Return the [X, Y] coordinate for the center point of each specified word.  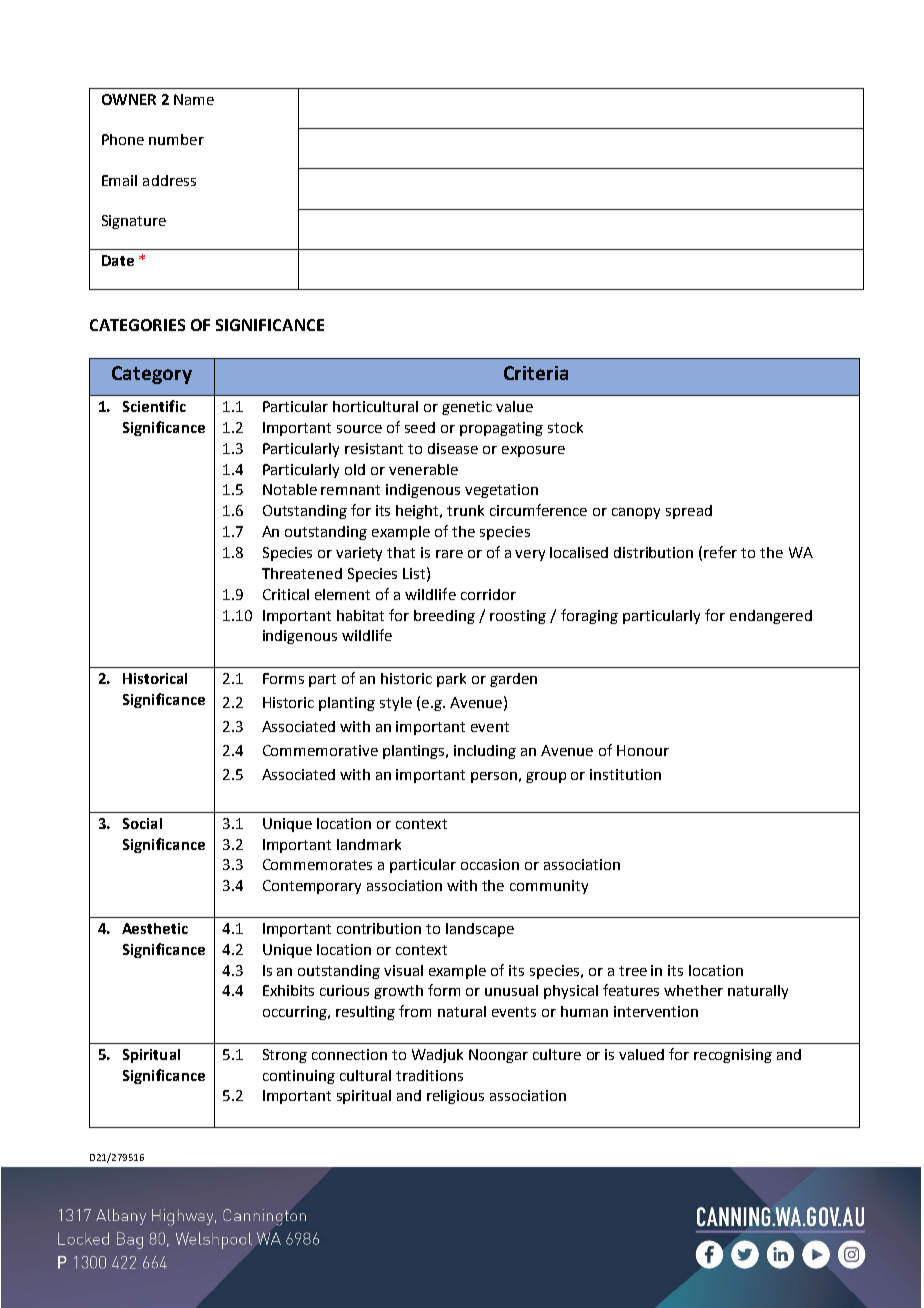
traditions [429, 1075]
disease [453, 448]
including [485, 752]
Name [194, 99]
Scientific [154, 406]
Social [142, 823]
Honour [643, 750]
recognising [733, 1056]
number [176, 139]
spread [689, 512]
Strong [285, 1056]
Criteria [536, 373]
